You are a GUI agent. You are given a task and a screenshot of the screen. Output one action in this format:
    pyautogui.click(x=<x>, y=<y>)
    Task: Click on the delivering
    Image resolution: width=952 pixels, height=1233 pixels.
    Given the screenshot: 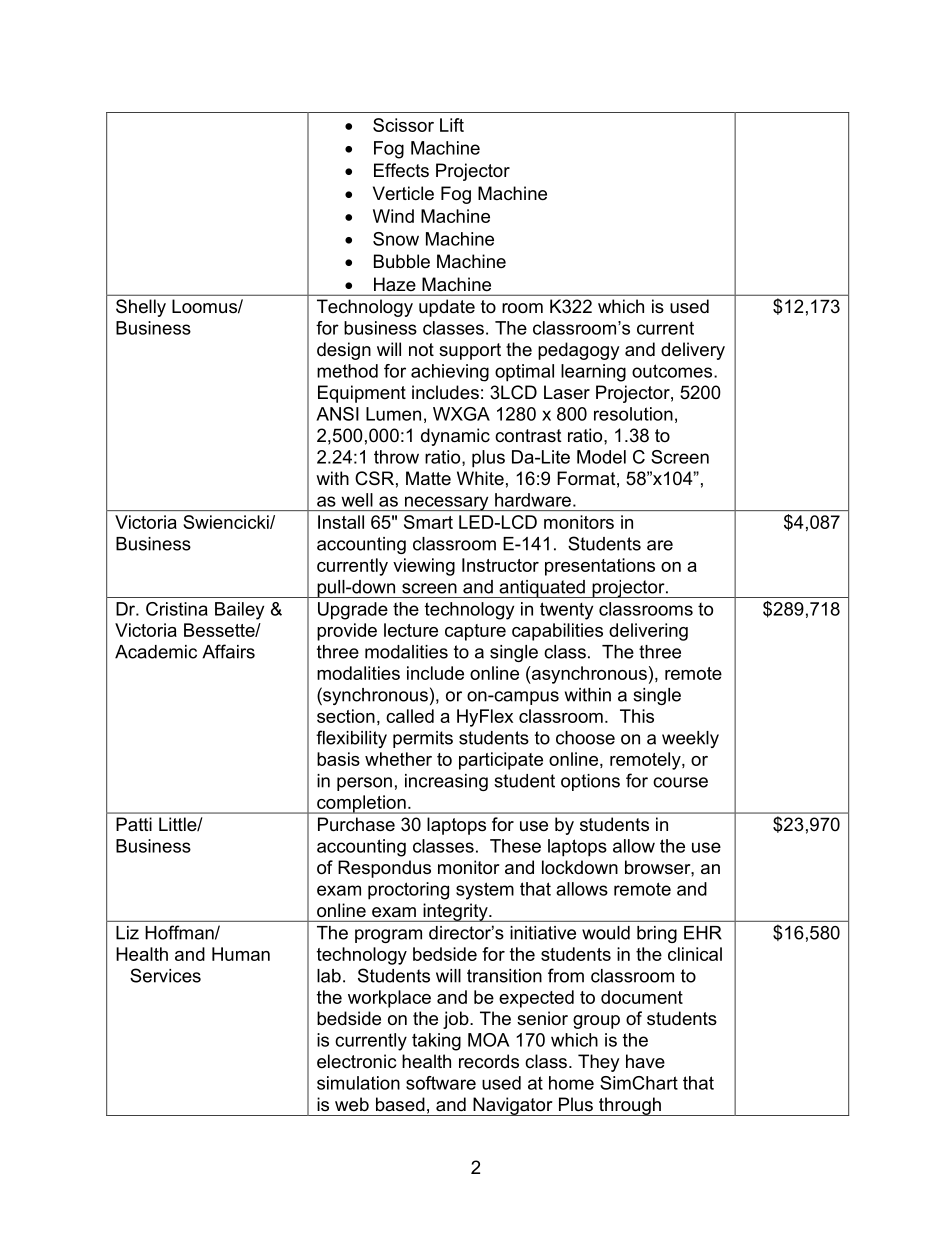 What is the action you would take?
    pyautogui.click(x=648, y=632)
